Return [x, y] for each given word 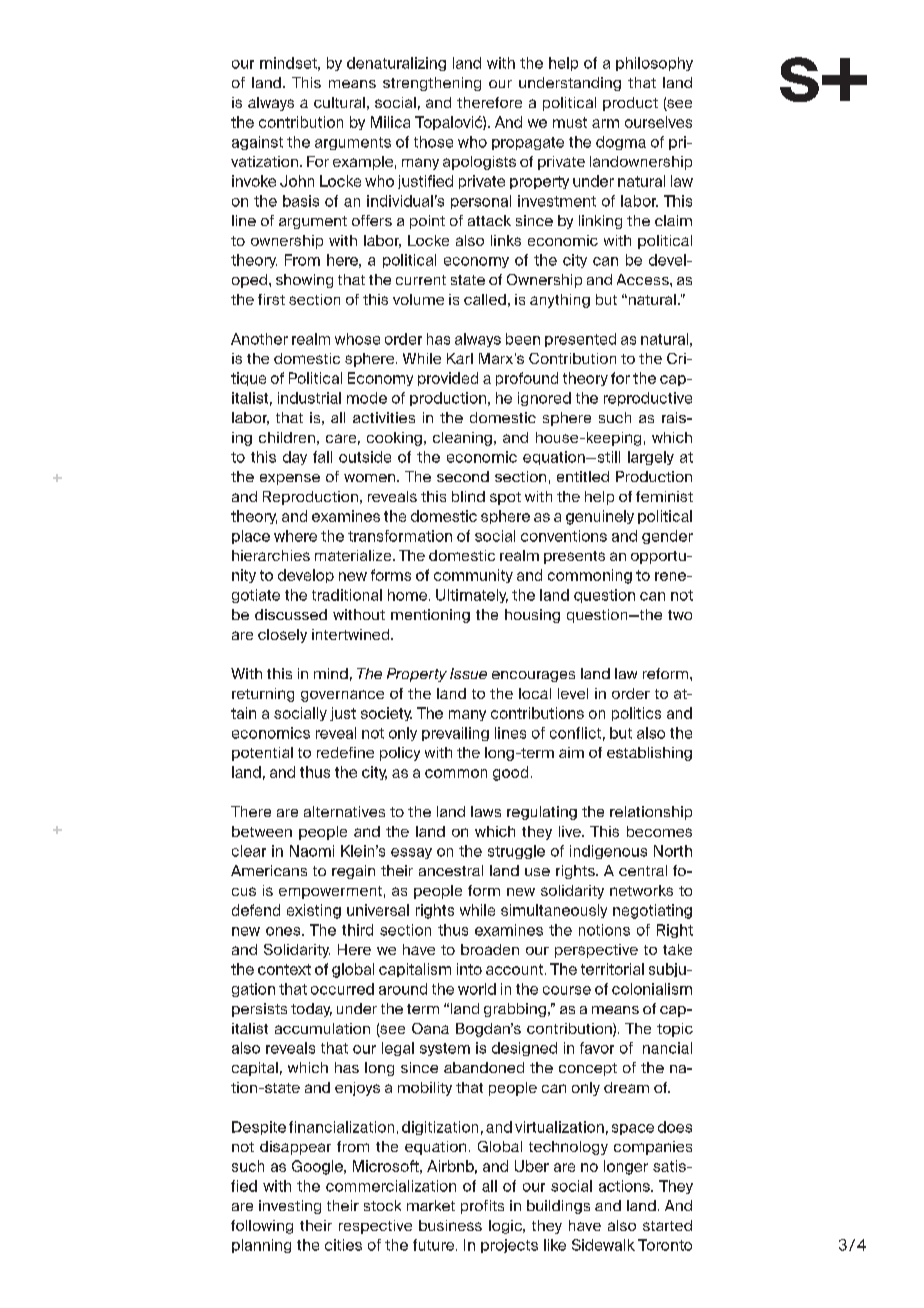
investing [290, 1207]
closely [282, 636]
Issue [468, 673]
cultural [339, 102]
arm [605, 123]
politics [636, 714]
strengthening [432, 84]
